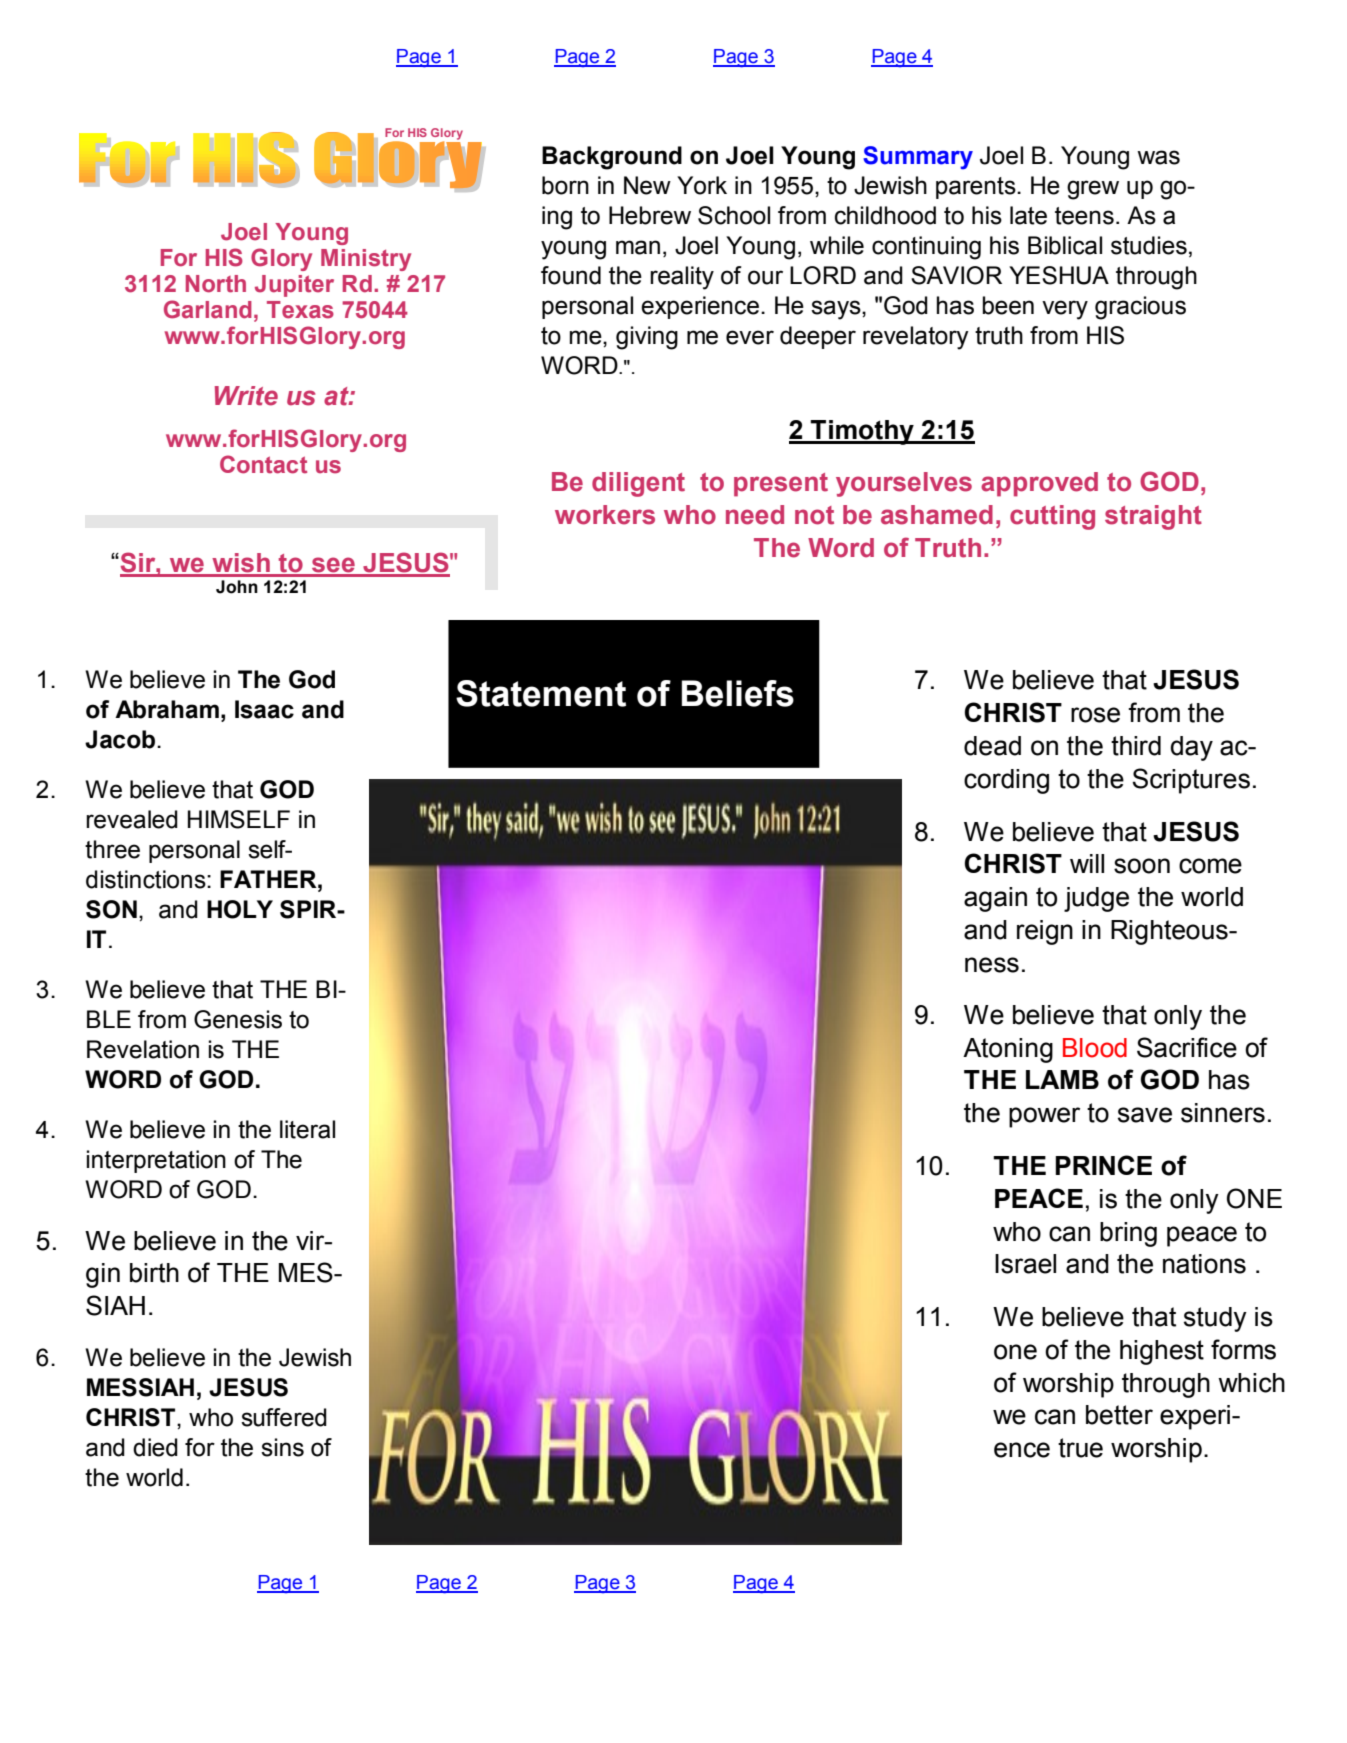 This screenshot has height=1743, width=1347. What do you see at coordinates (284, 1417) in the screenshot?
I see `suffered` at bounding box center [284, 1417].
